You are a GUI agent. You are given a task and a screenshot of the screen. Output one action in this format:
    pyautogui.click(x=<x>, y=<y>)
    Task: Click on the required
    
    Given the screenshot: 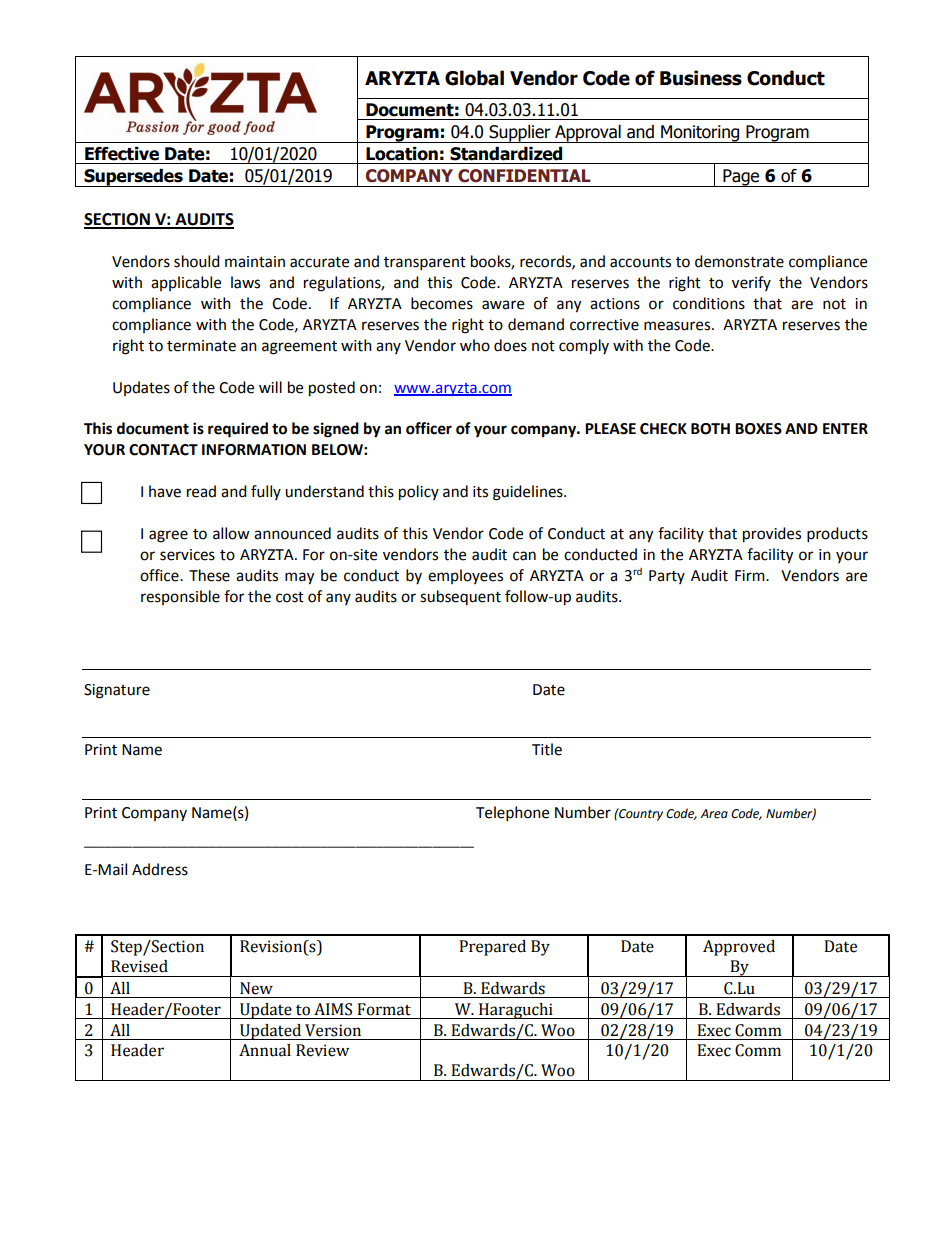 What is the action you would take?
    pyautogui.click(x=238, y=430)
